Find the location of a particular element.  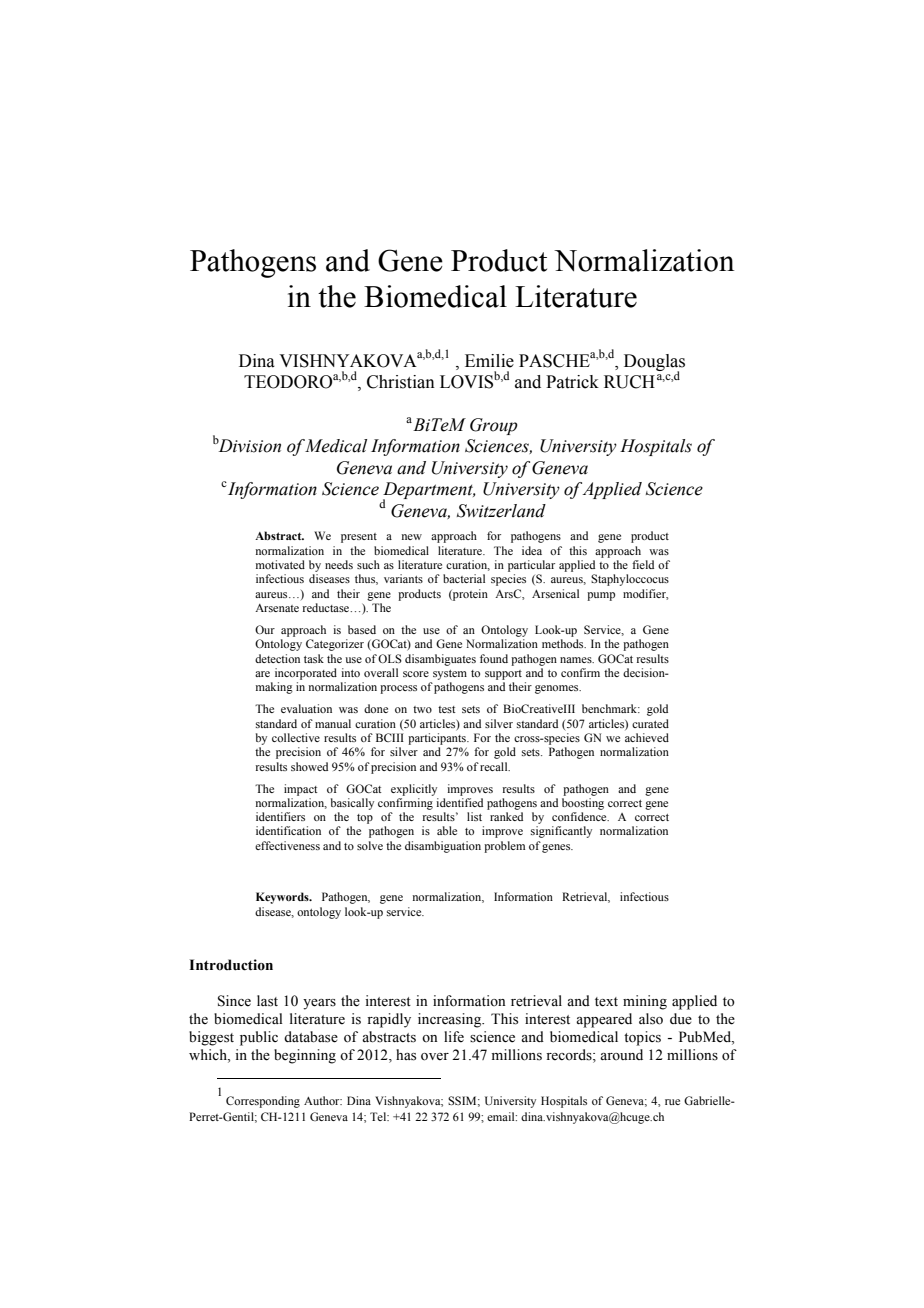

has is located at coordinates (406, 1055).
